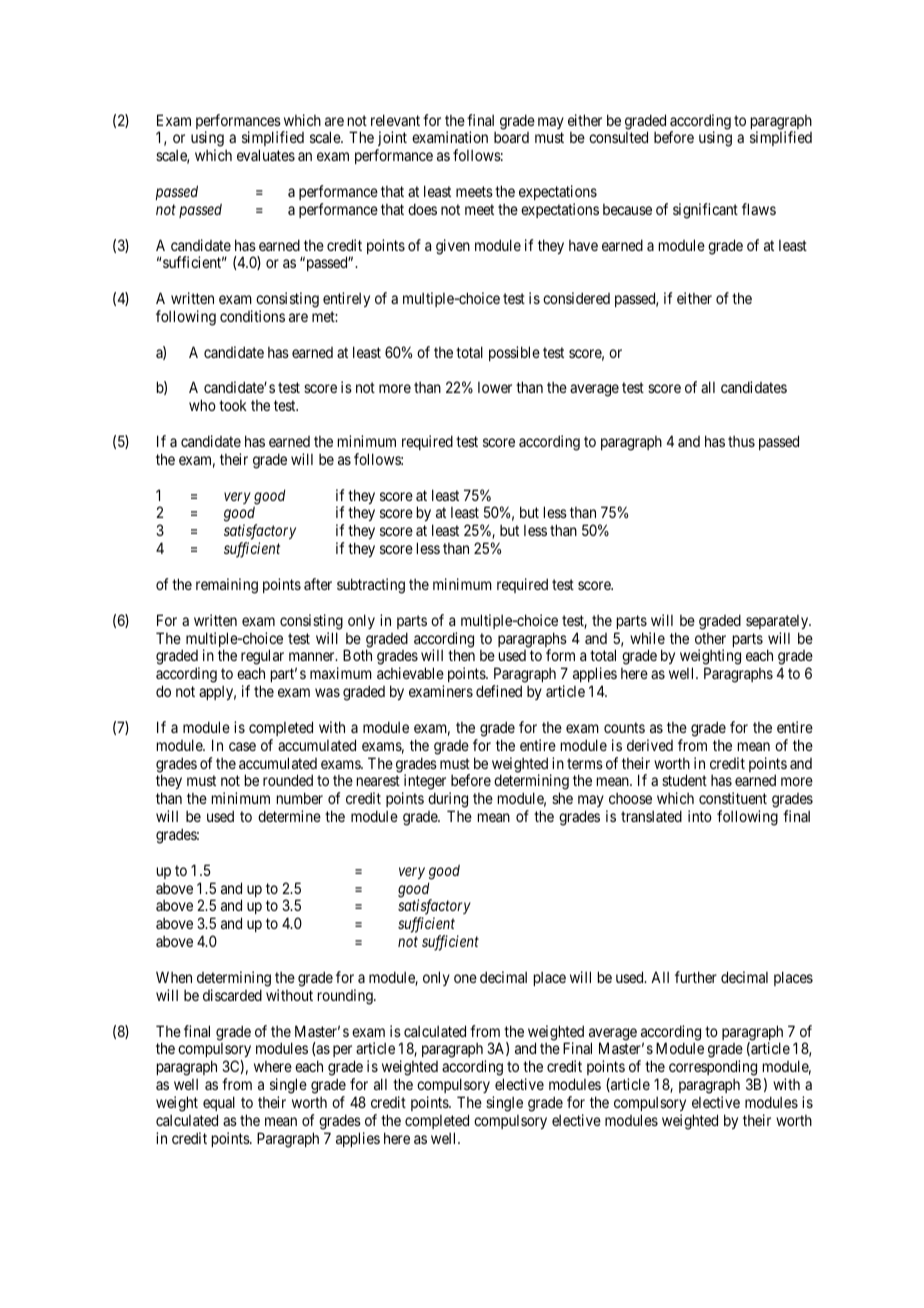 This screenshot has width=924, height=1308. Describe the element at coordinates (511, 137) in the screenshot. I see `board` at that location.
